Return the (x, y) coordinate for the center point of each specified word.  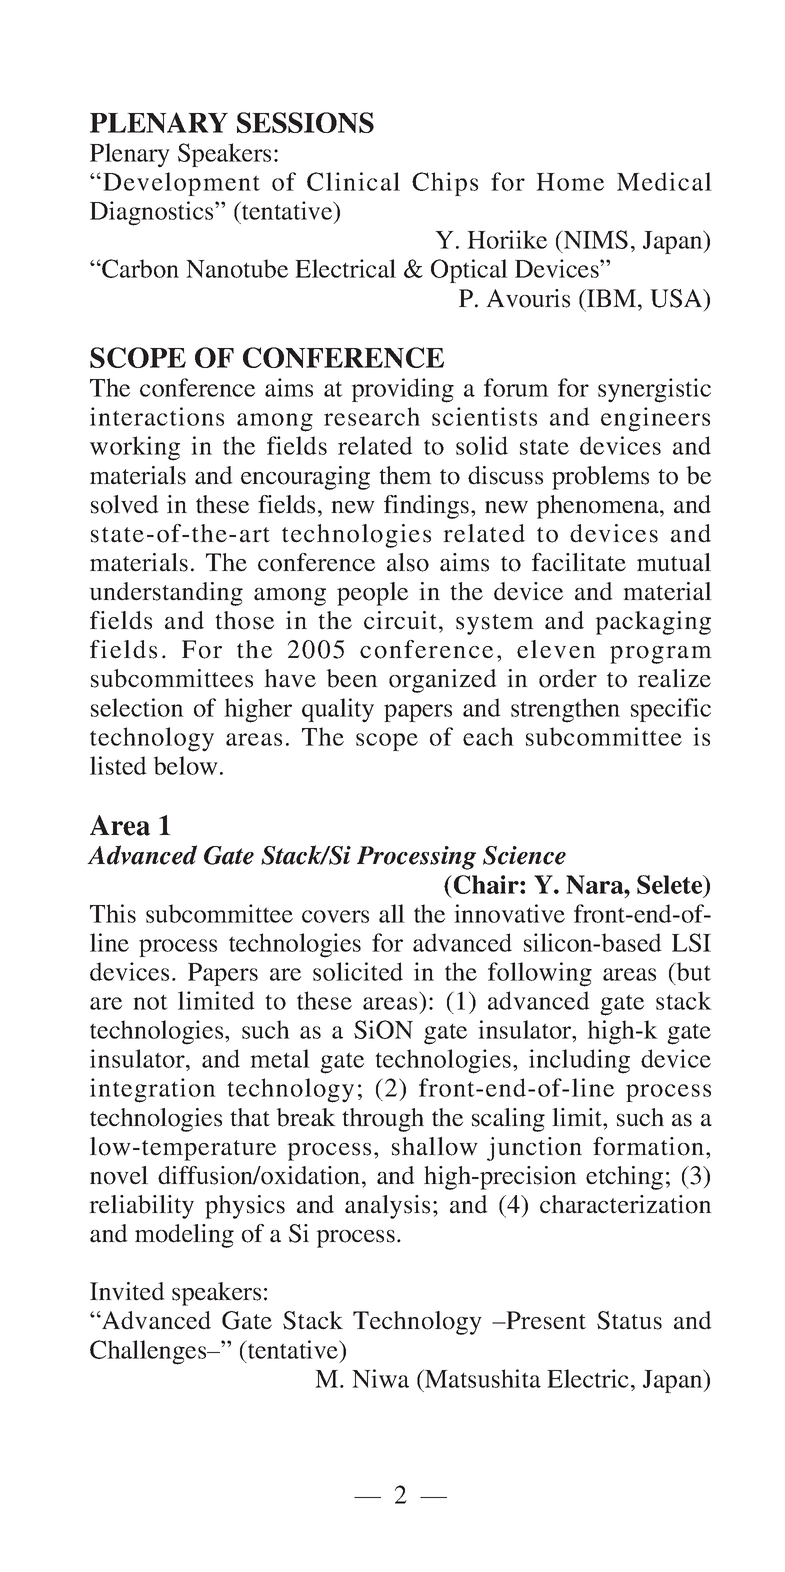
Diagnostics (153, 213)
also (408, 562)
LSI (691, 942)
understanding (166, 594)
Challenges (149, 1352)
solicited (358, 971)
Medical (664, 181)
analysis (387, 1207)
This (113, 913)
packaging (653, 623)
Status (629, 1320)
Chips (445, 184)
